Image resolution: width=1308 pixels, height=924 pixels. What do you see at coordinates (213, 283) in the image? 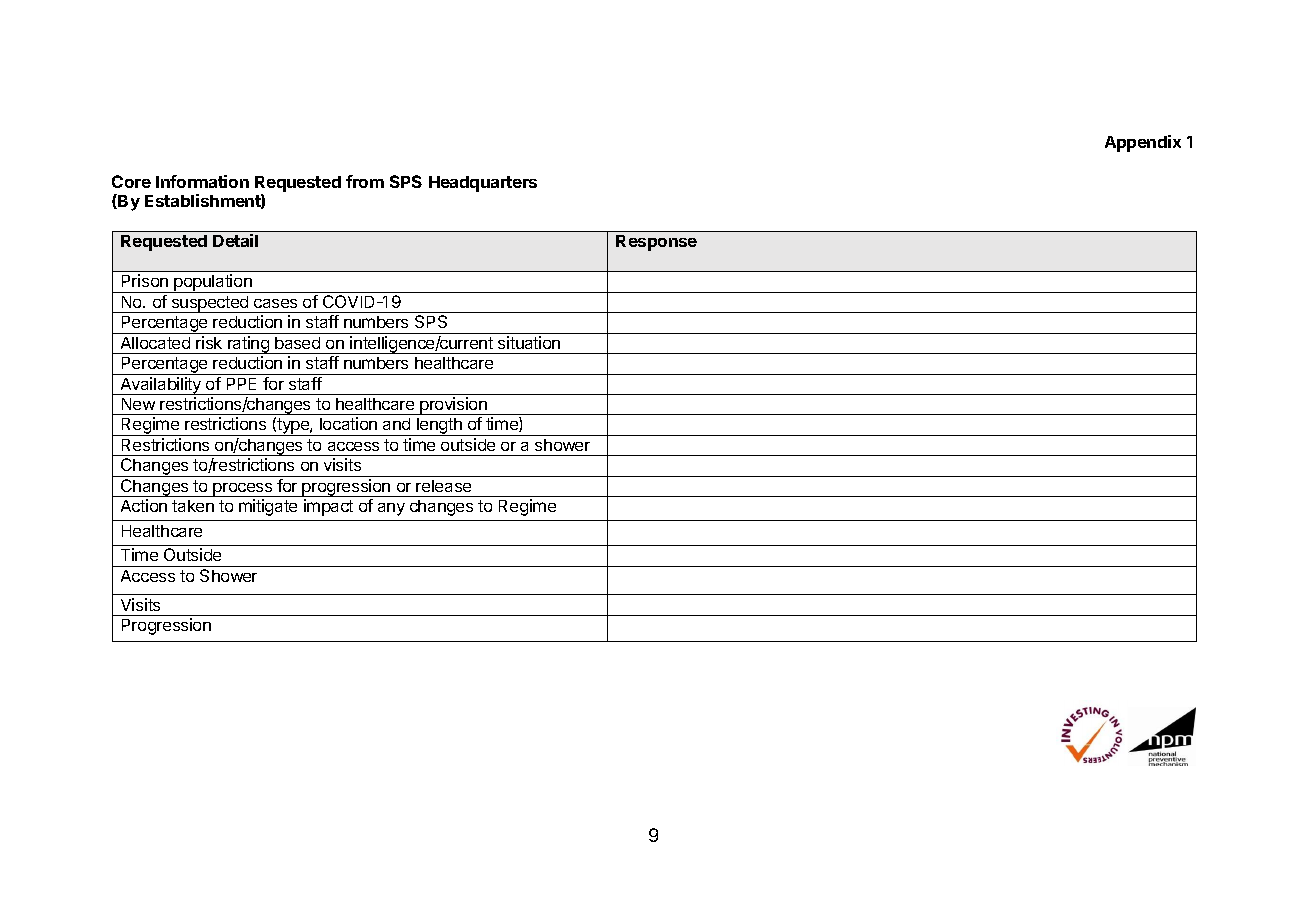
I see `population` at bounding box center [213, 283].
